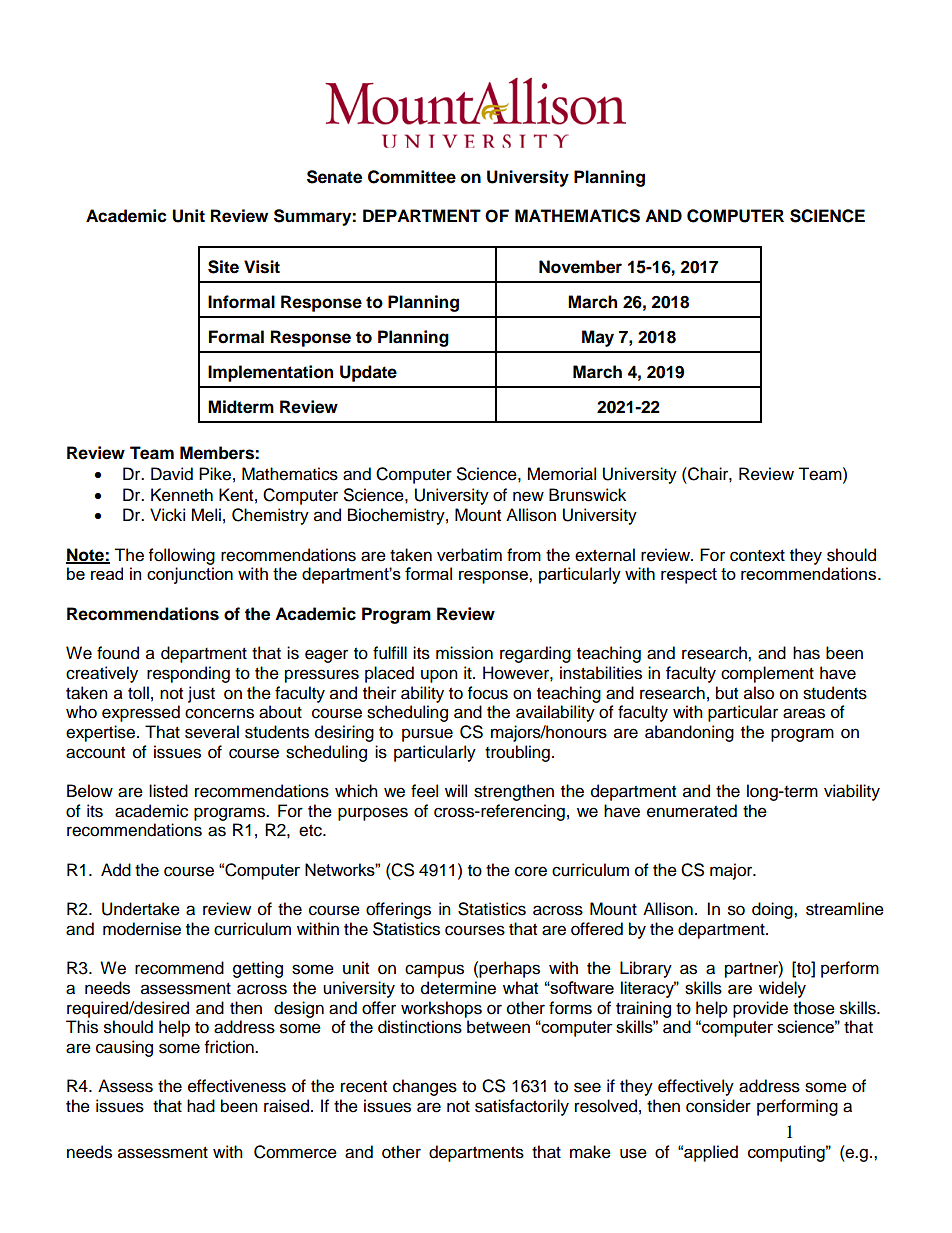  What do you see at coordinates (223, 267) in the image?
I see `Site` at bounding box center [223, 267].
